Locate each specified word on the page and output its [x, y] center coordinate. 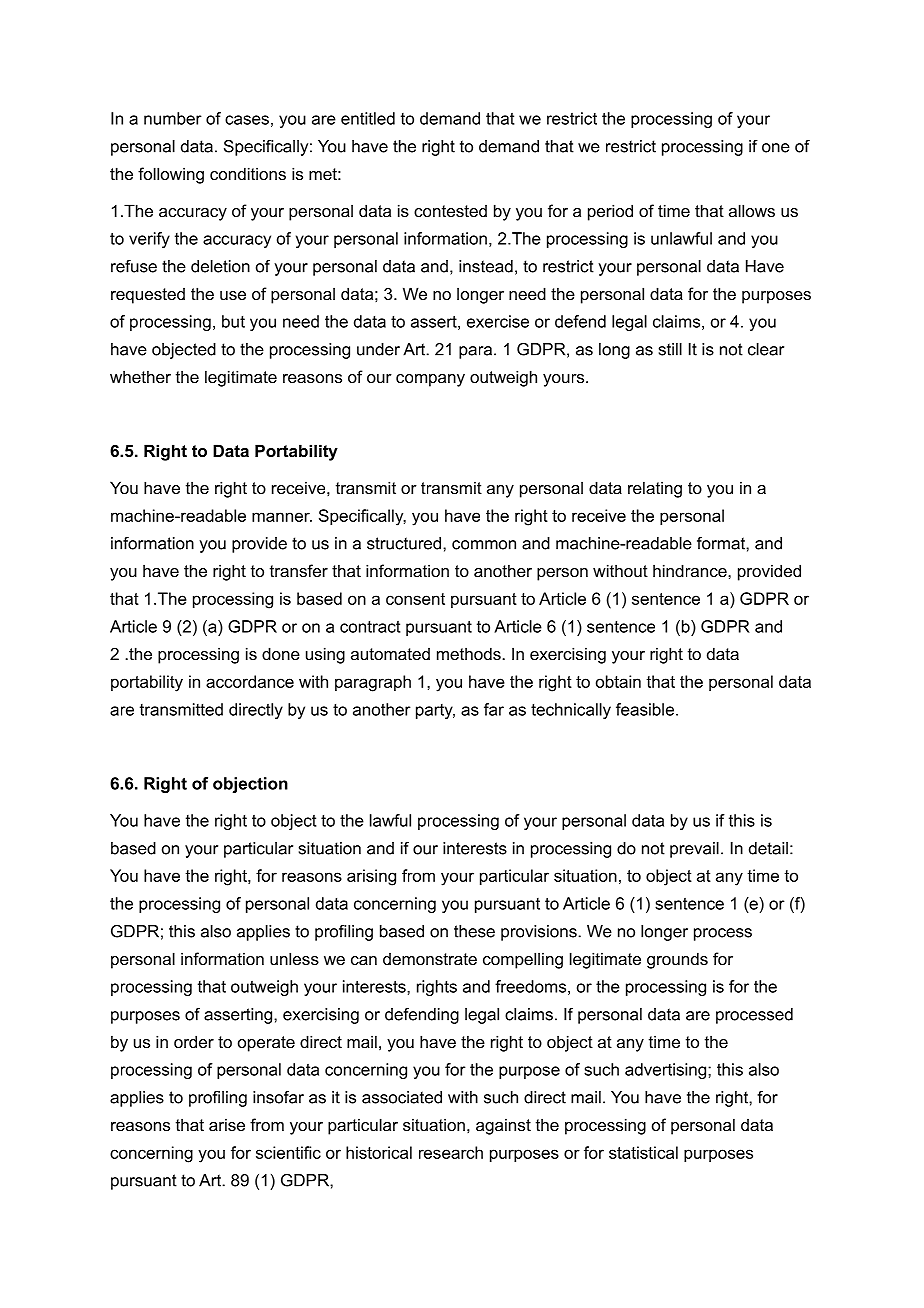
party [435, 711]
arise [227, 1124]
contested [450, 211]
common [484, 545]
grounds [677, 960]
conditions [248, 173]
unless [294, 958]
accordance [250, 681]
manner [282, 517]
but [233, 321]
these [474, 931]
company [430, 380]
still [670, 349]
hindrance [691, 570]
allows [752, 210]
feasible [645, 709]
